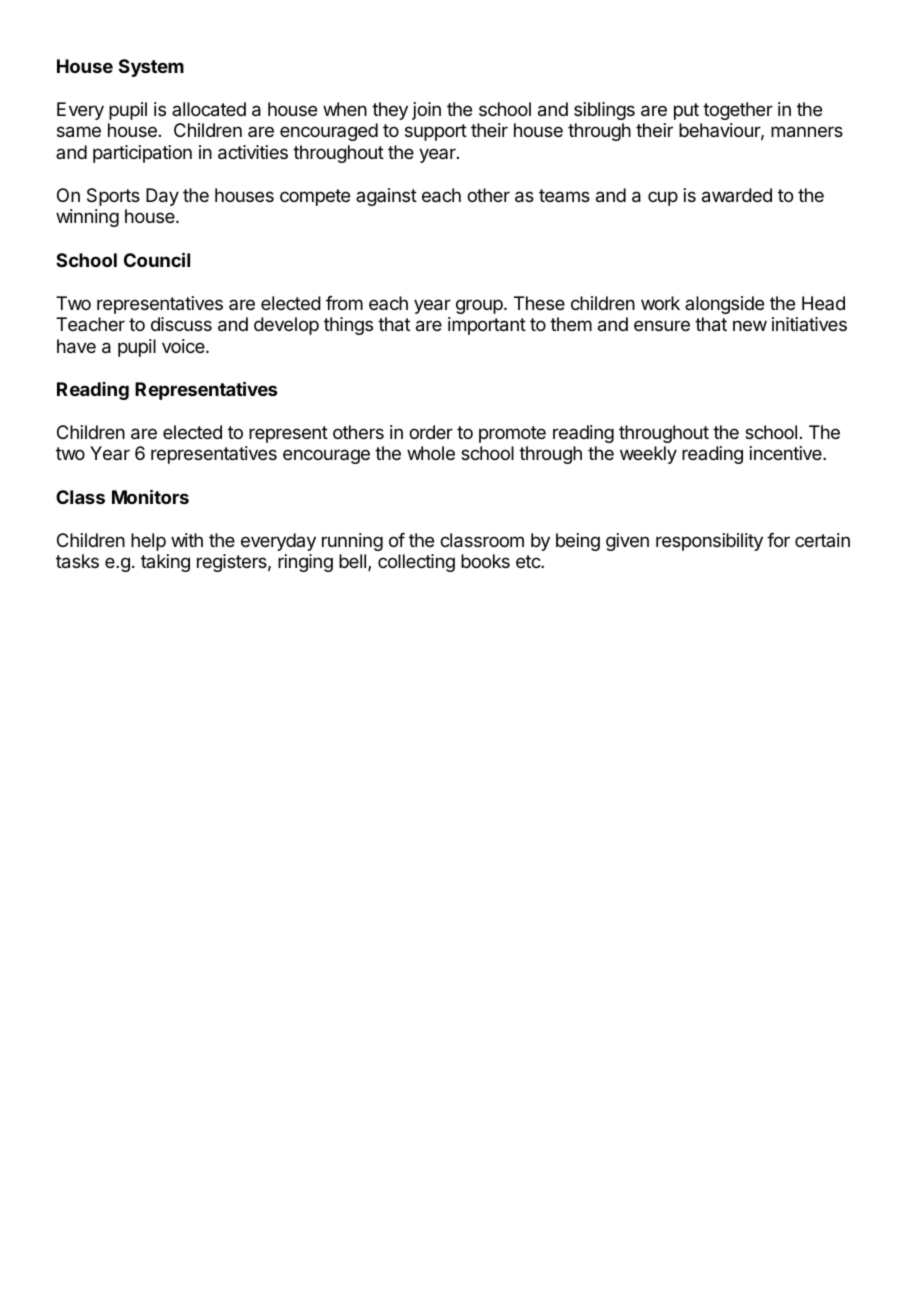 Image resolution: width=924 pixels, height=1308 pixels. Describe the element at coordinates (181, 324) in the screenshot. I see `discuss` at that location.
